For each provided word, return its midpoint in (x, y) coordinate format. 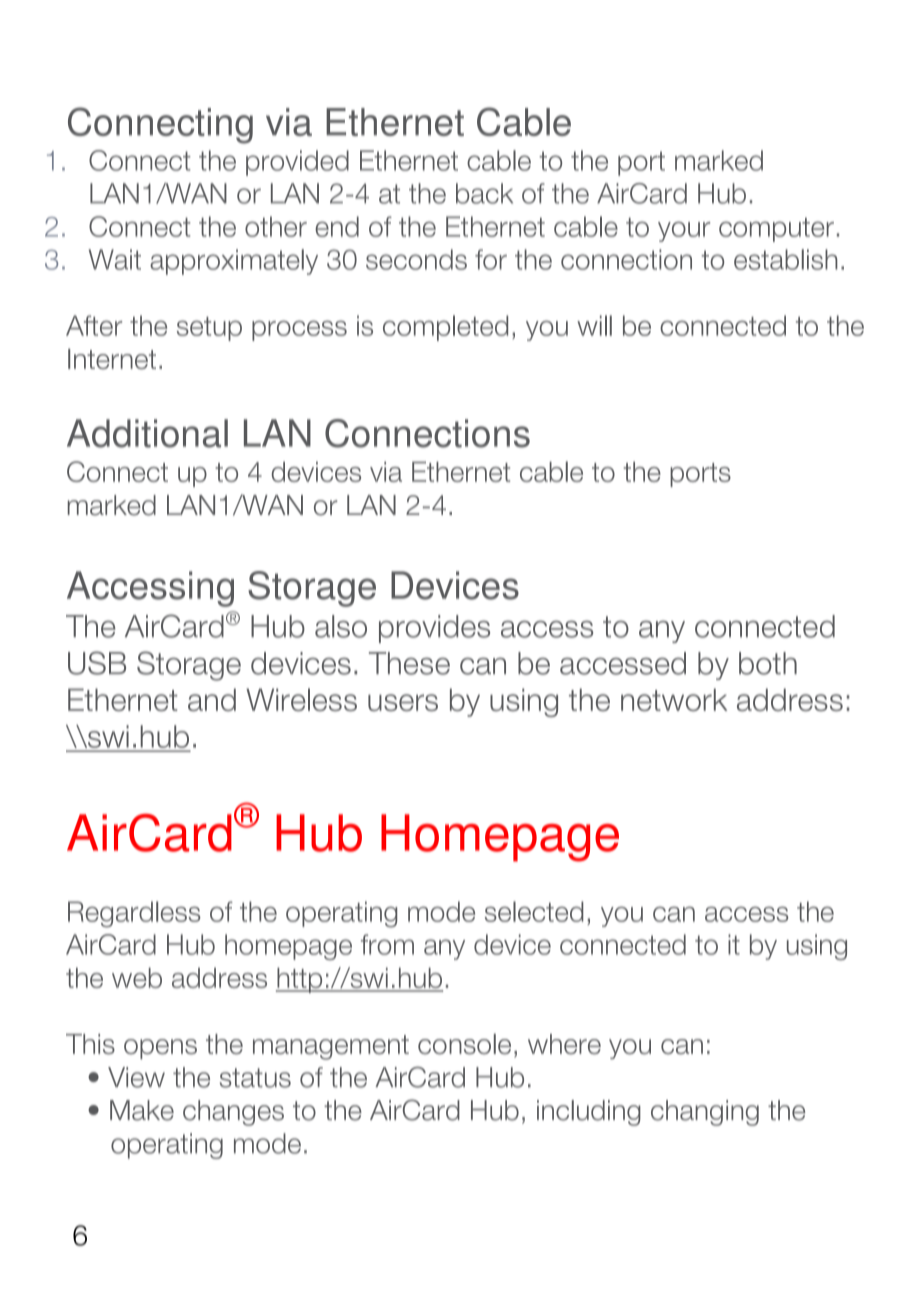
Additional (147, 433)
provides (434, 629)
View (136, 1077)
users (403, 702)
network (674, 699)
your (684, 231)
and (212, 699)
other (276, 226)
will (594, 325)
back (484, 193)
